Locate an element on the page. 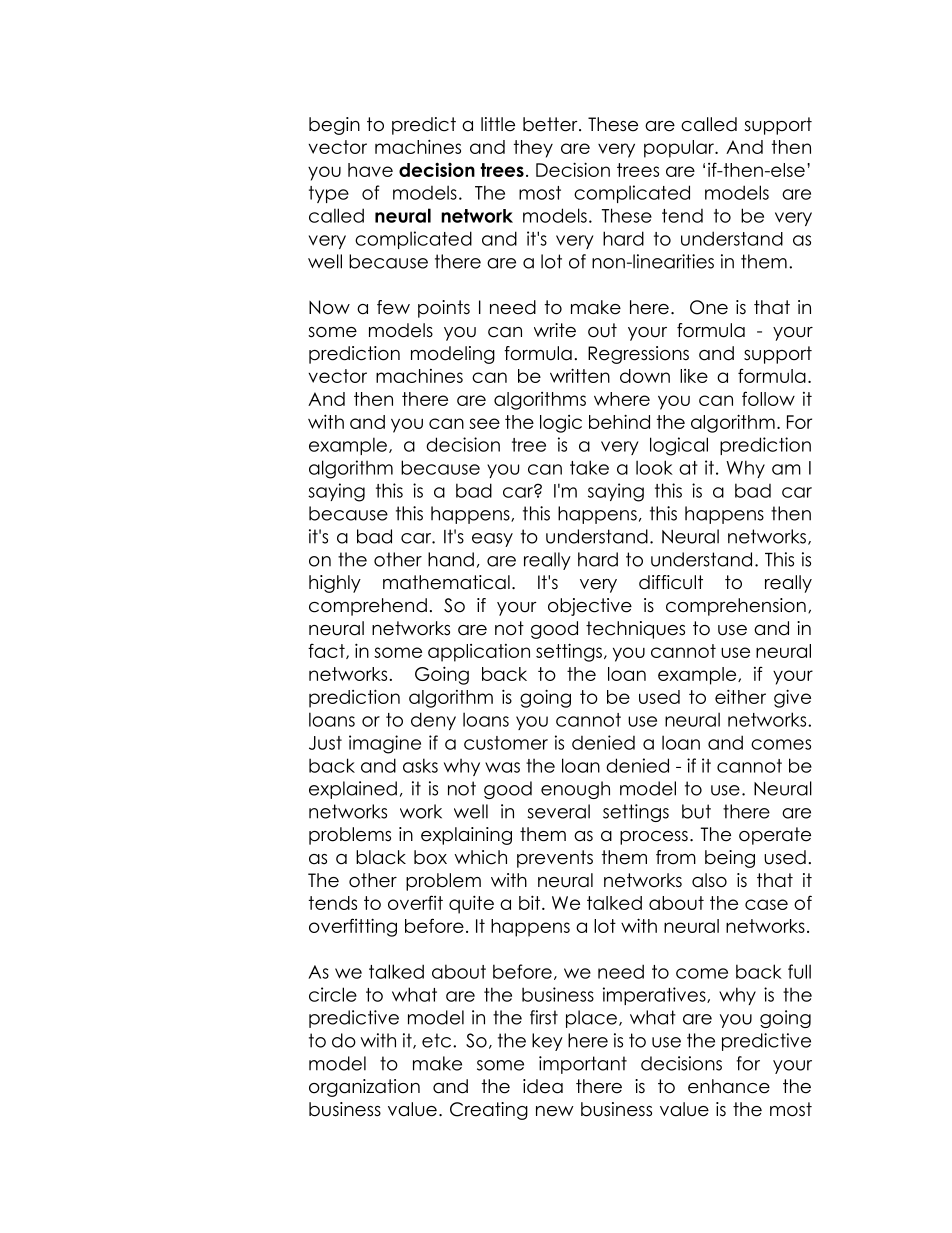 Image resolution: width=952 pixels, height=1233 pixels. imagine is located at coordinates (385, 744).
